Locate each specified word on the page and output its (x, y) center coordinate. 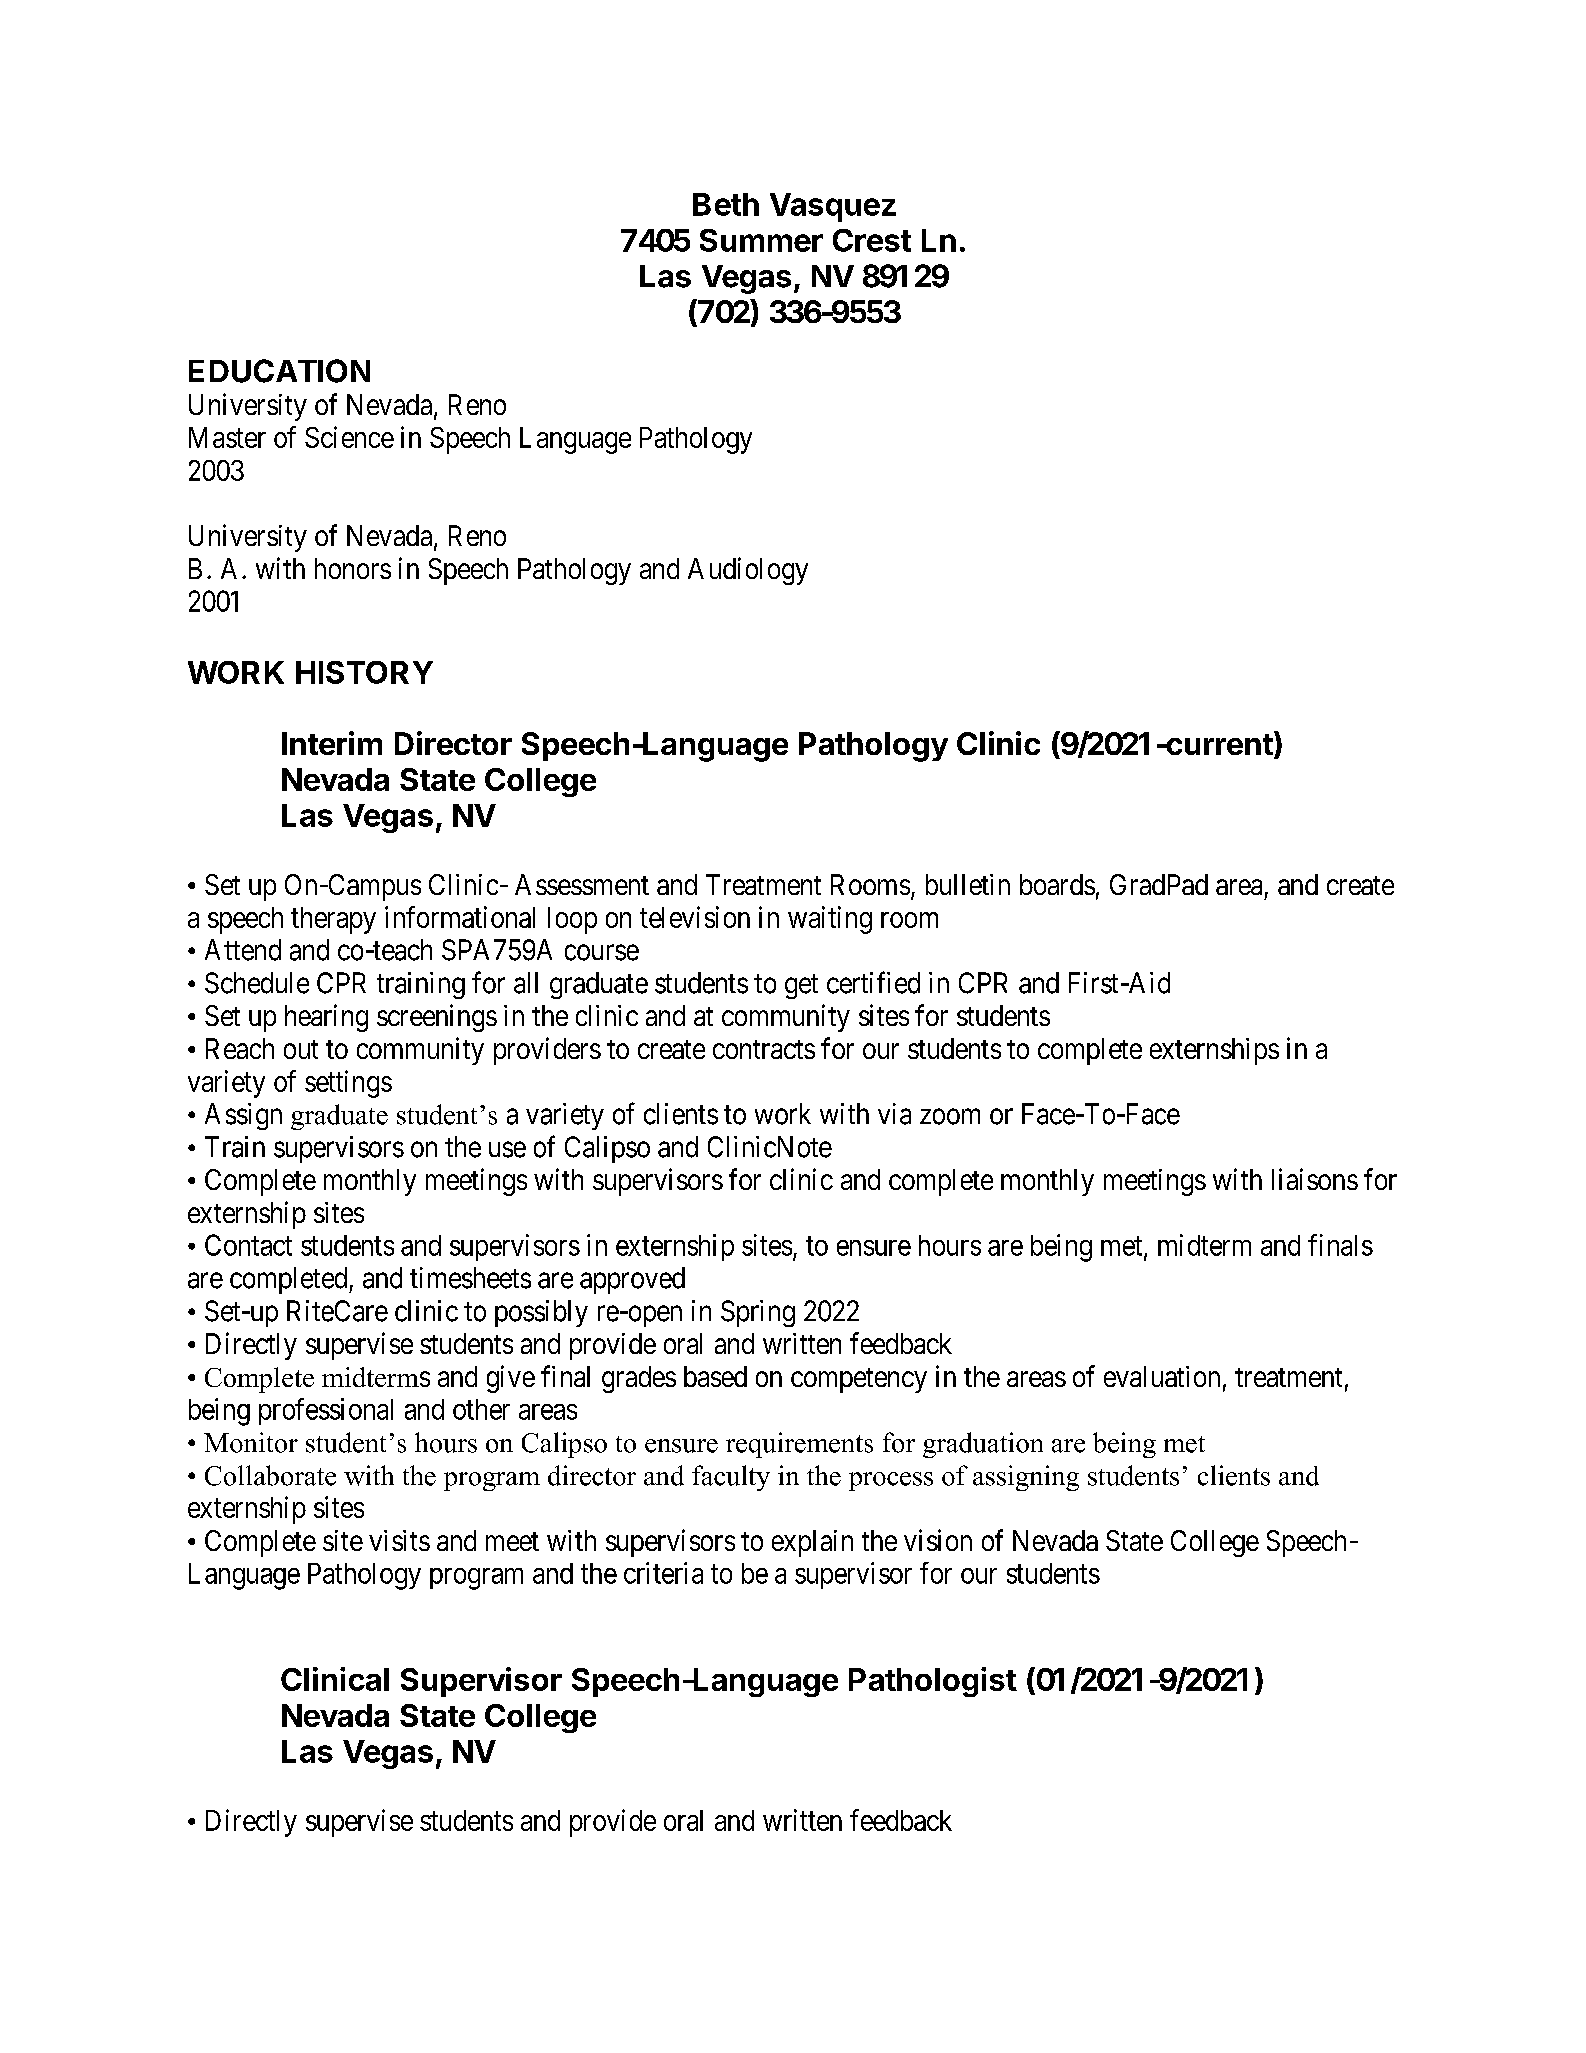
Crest (872, 240)
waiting (830, 920)
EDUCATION (279, 371)
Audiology (748, 571)
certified (873, 982)
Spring (758, 1313)
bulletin (968, 884)
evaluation (1162, 1376)
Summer (761, 240)
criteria (663, 1573)
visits (399, 1540)
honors (353, 568)
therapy (333, 920)
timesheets (470, 1278)
